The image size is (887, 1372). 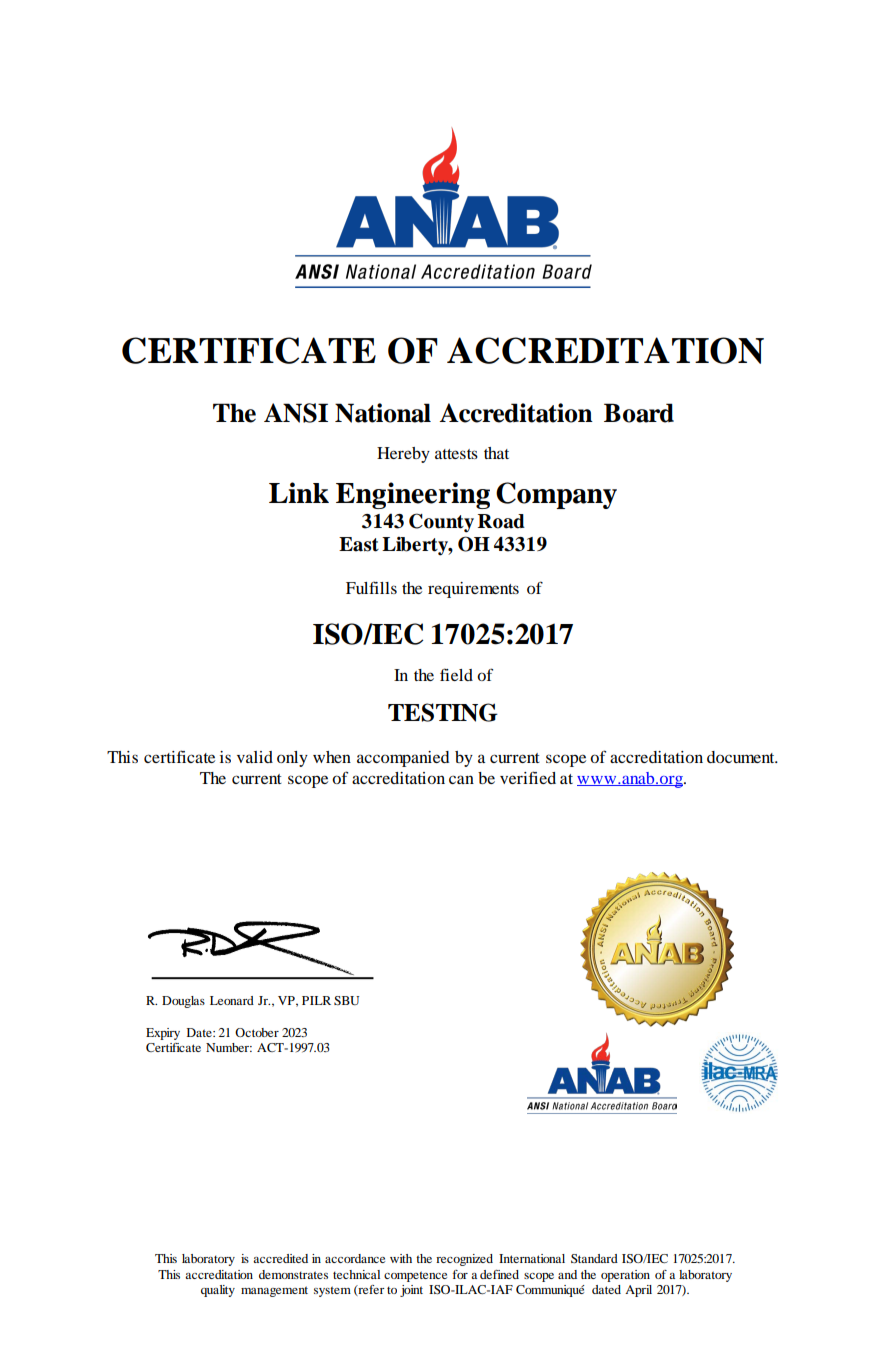 I want to click on can, so click(x=461, y=779).
